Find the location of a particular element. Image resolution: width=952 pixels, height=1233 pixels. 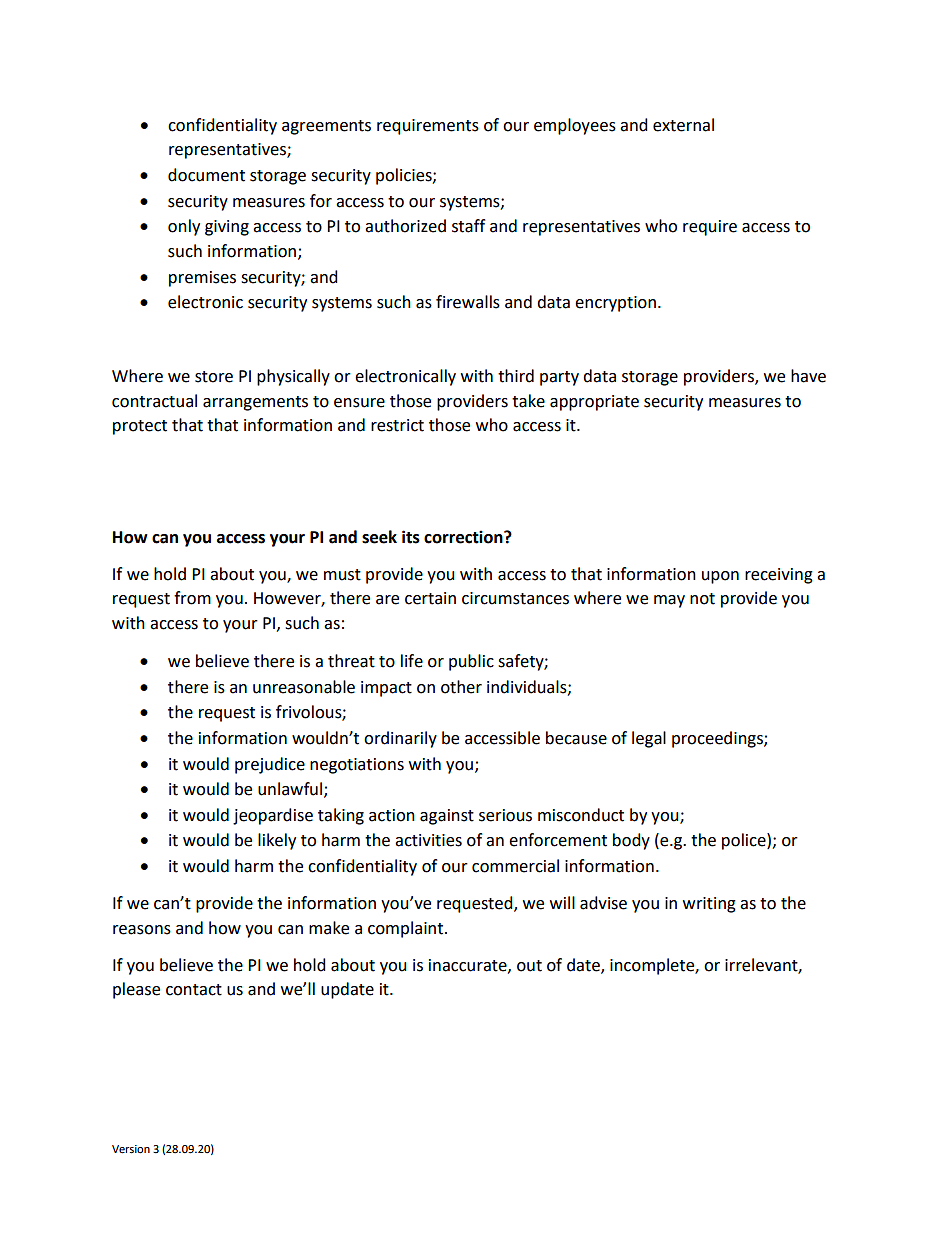

document is located at coordinates (206, 175).
